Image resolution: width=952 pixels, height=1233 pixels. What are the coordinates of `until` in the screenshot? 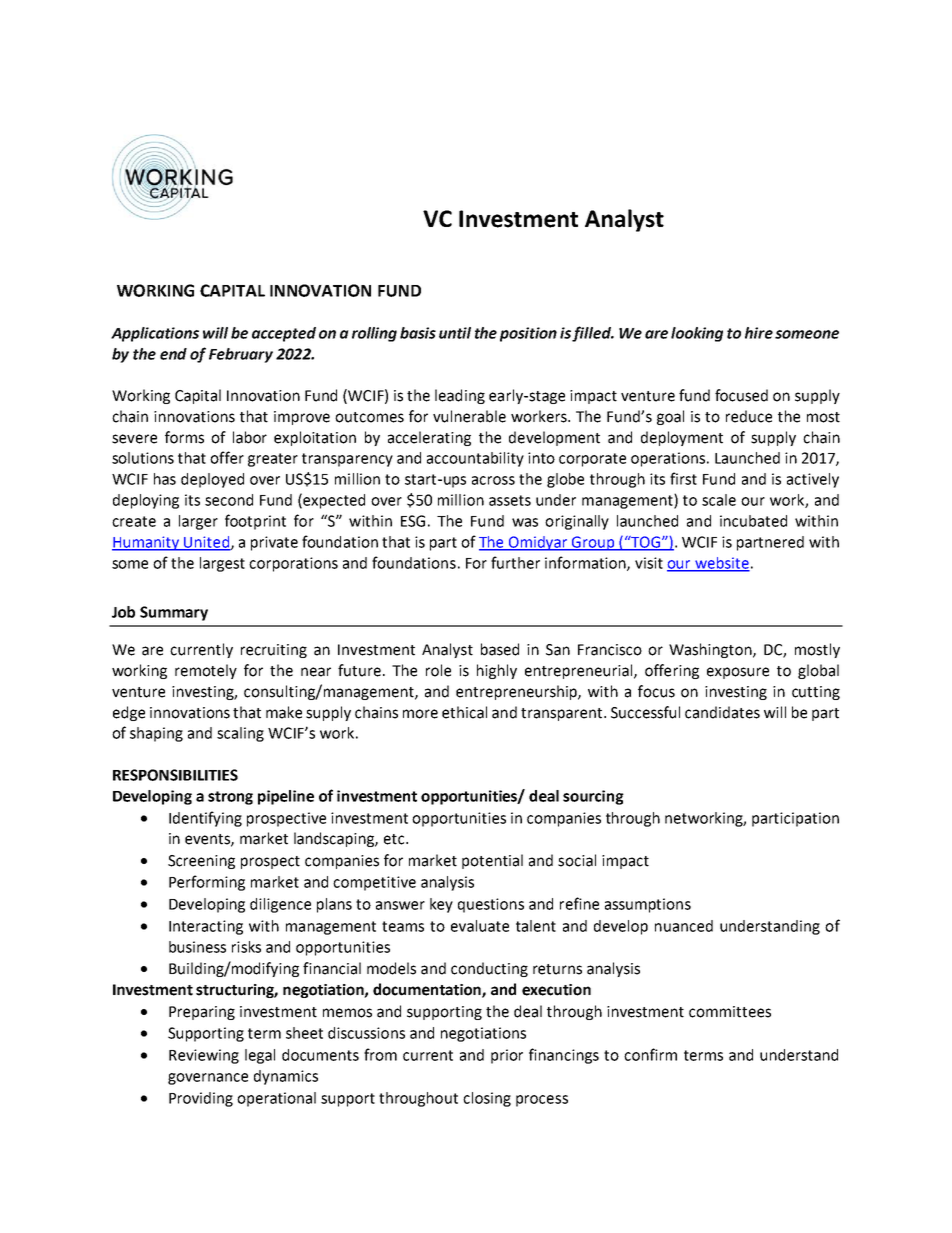 It's located at (455, 333).
